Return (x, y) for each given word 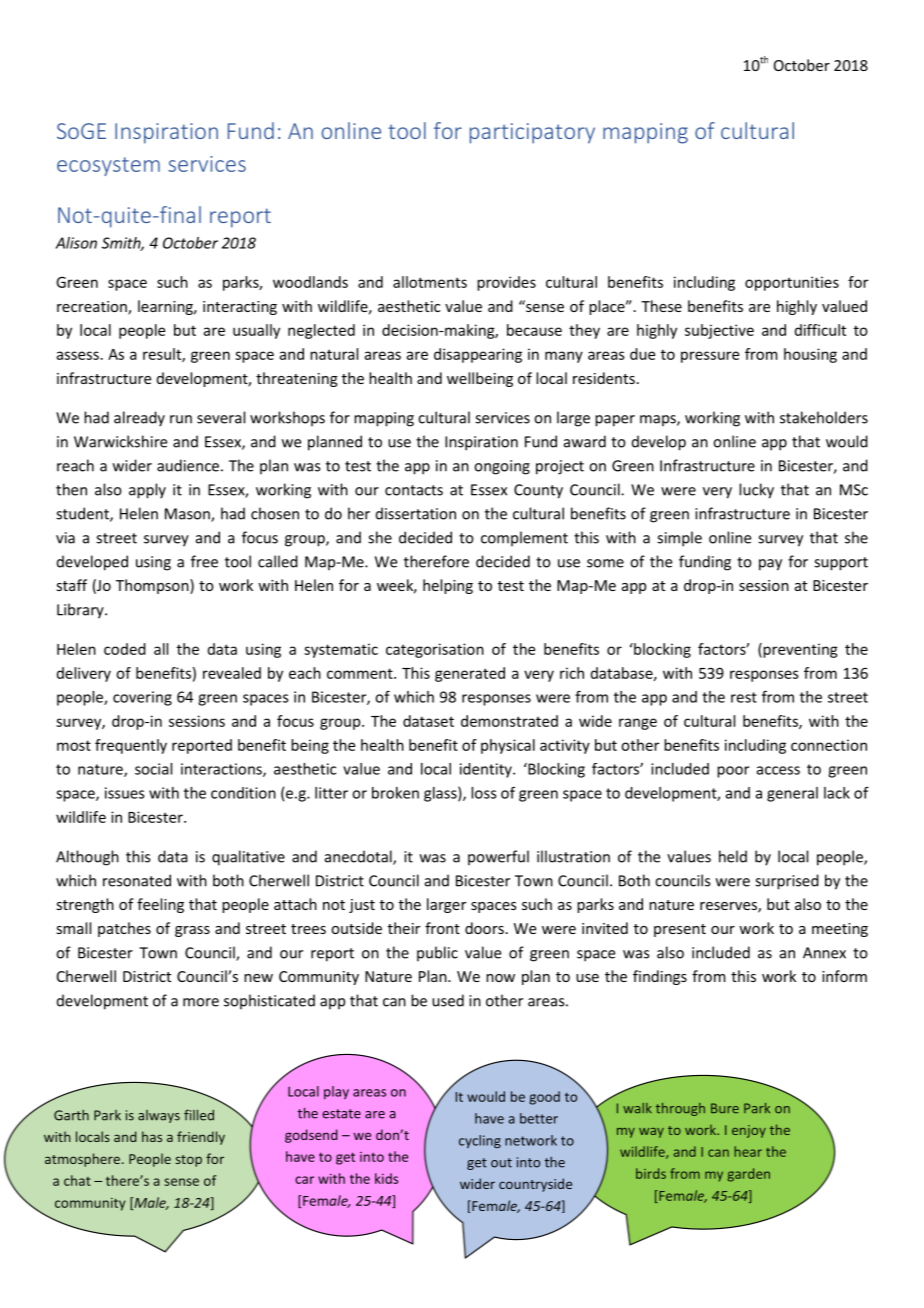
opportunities (792, 283)
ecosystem (108, 166)
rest (744, 697)
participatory (532, 133)
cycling (480, 1141)
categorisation (435, 650)
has (152, 1136)
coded (125, 649)
